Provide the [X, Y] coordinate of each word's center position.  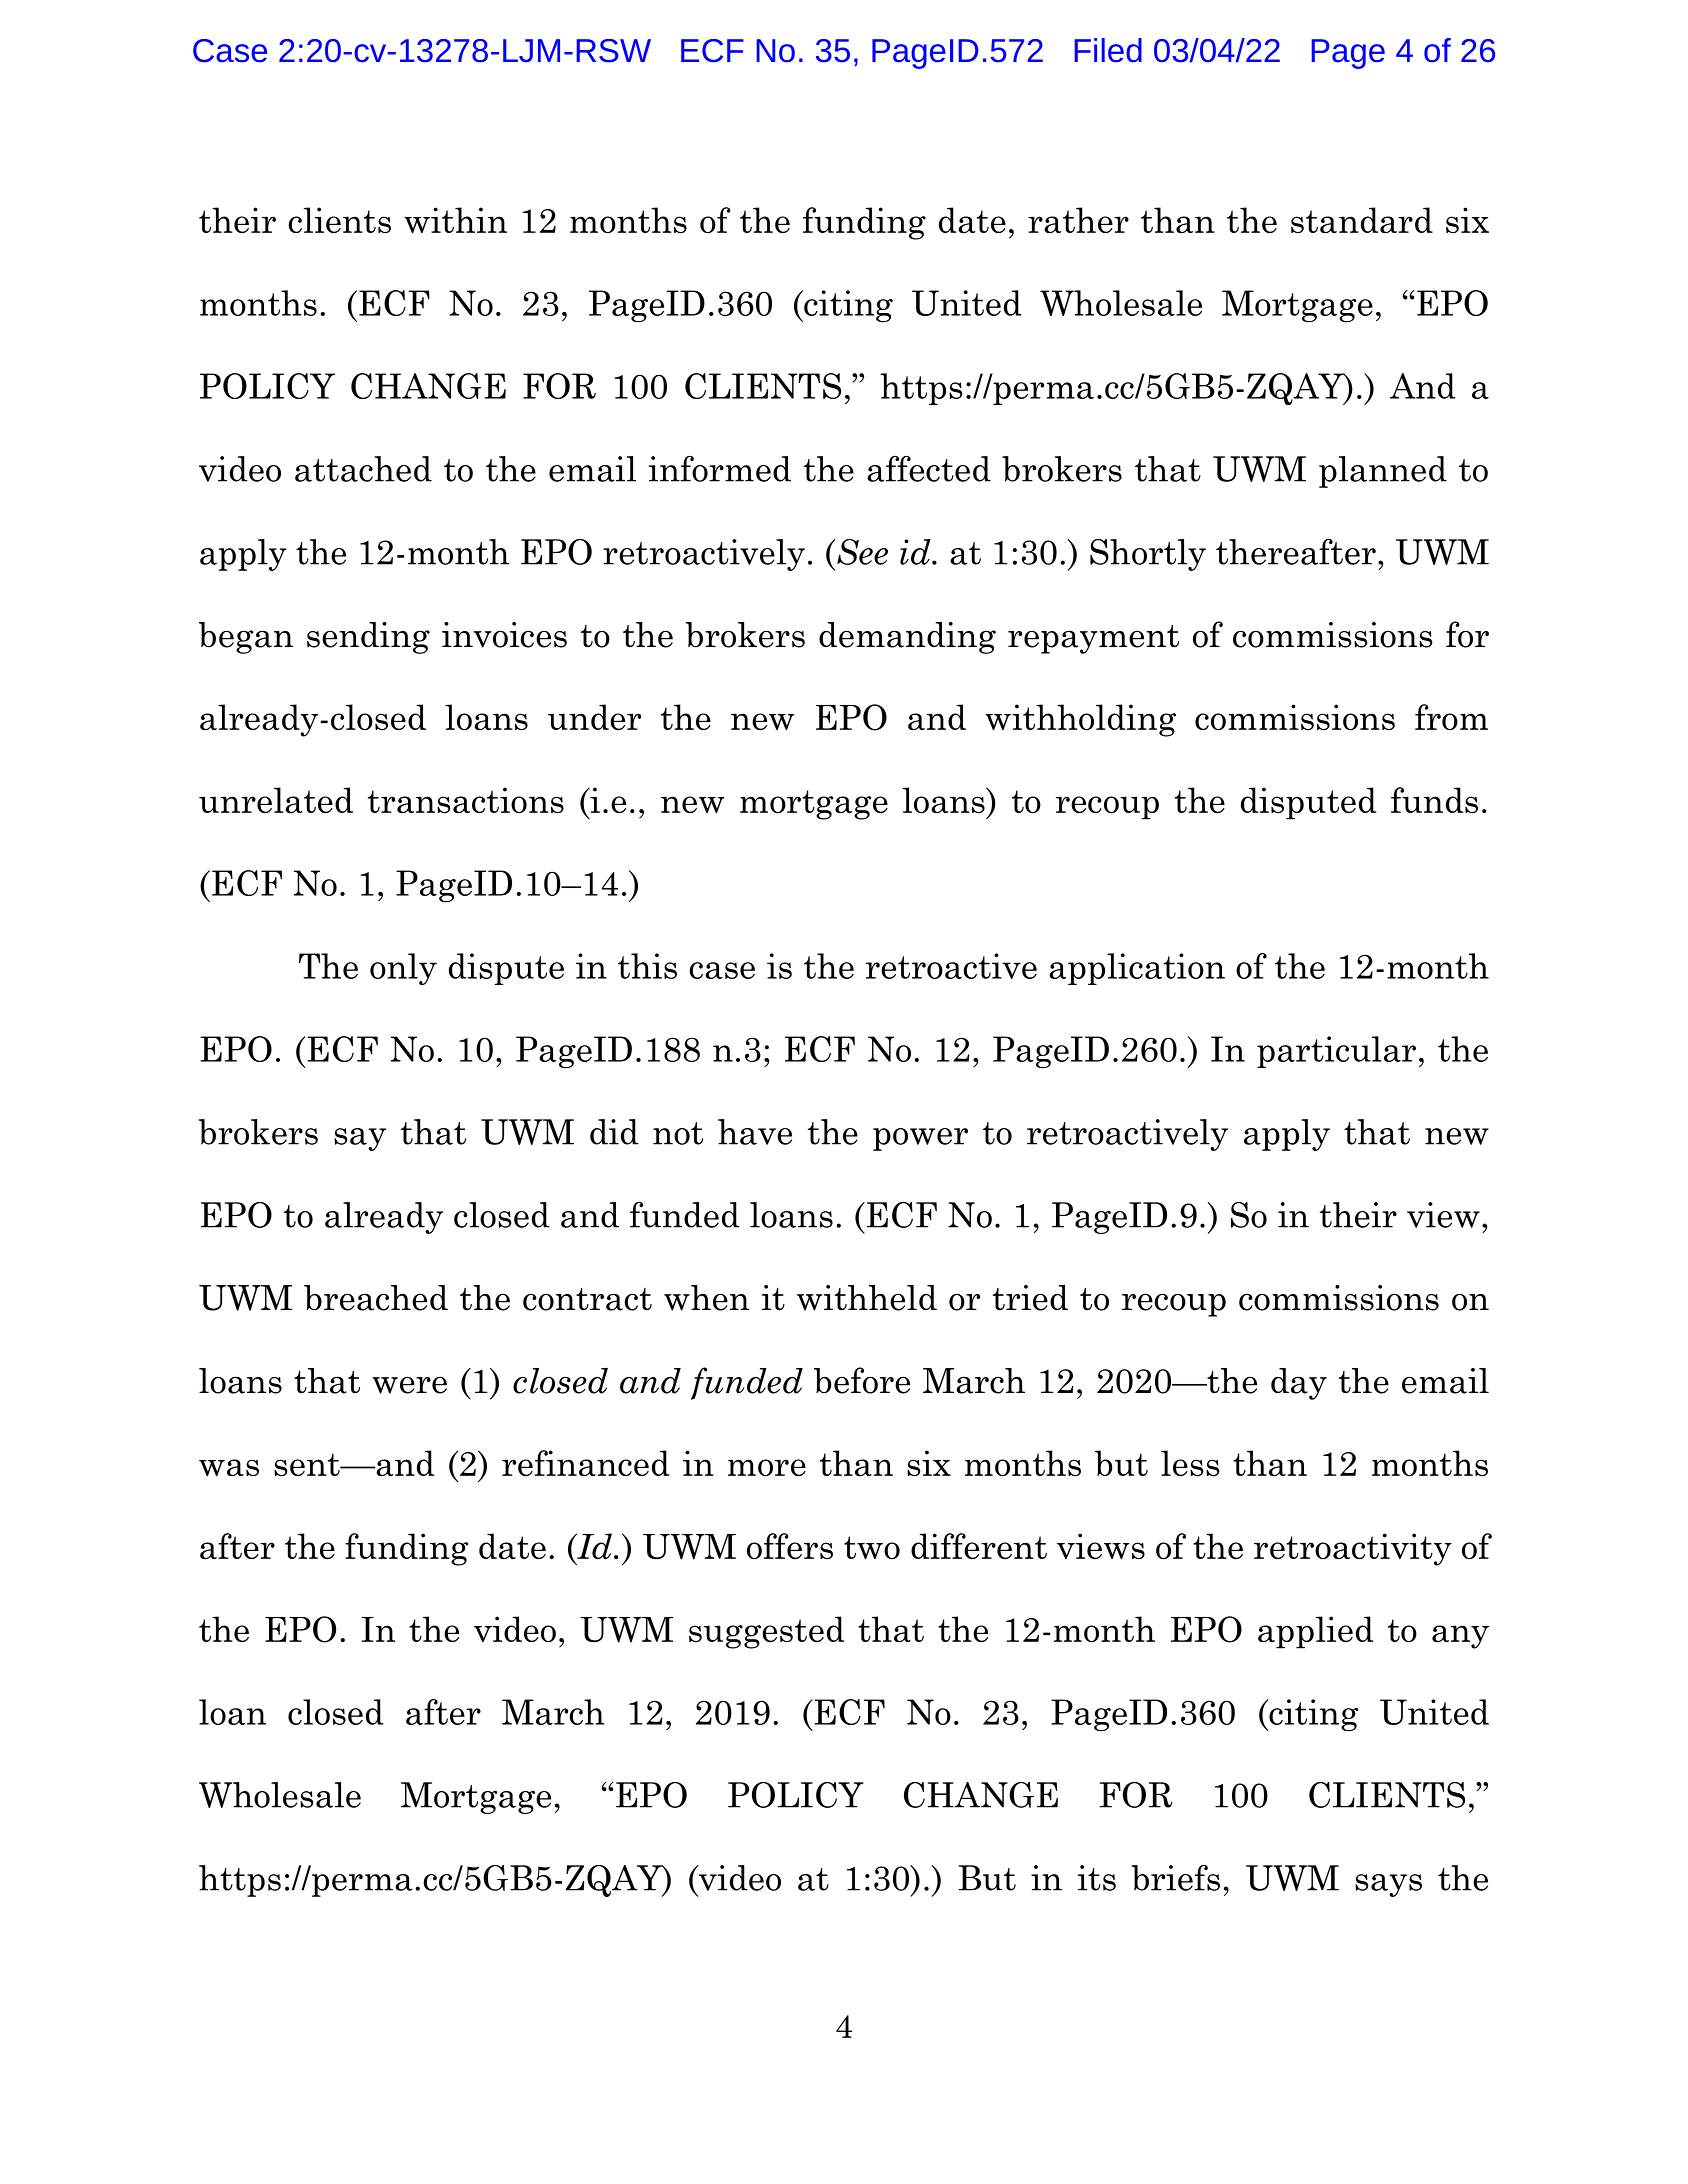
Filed [1108, 50]
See [862, 552]
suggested [766, 1632]
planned [1383, 472]
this [647, 966]
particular [1336, 1052]
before [862, 1380]
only [403, 969]
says [1388, 1885]
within [455, 220]
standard [1362, 220]
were [409, 1385]
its [1097, 1878]
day [1299, 1384]
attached [363, 469]
